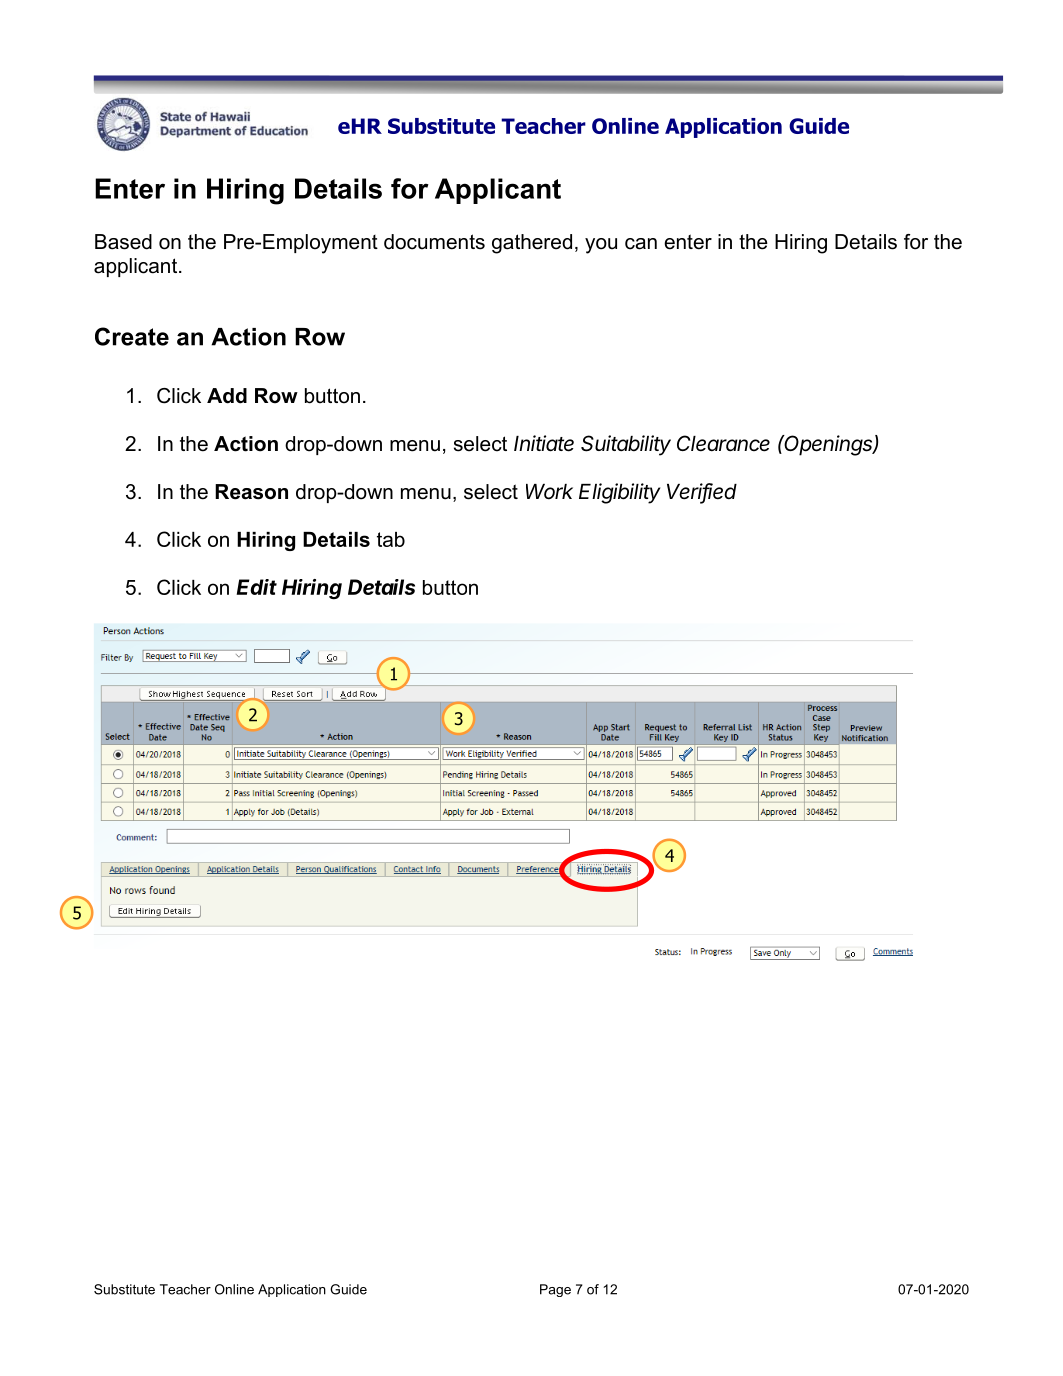 Image resolution: width=1063 pixels, height=1376 pixels. What do you see at coordinates (555, 1290) in the screenshot?
I see `Page` at bounding box center [555, 1290].
